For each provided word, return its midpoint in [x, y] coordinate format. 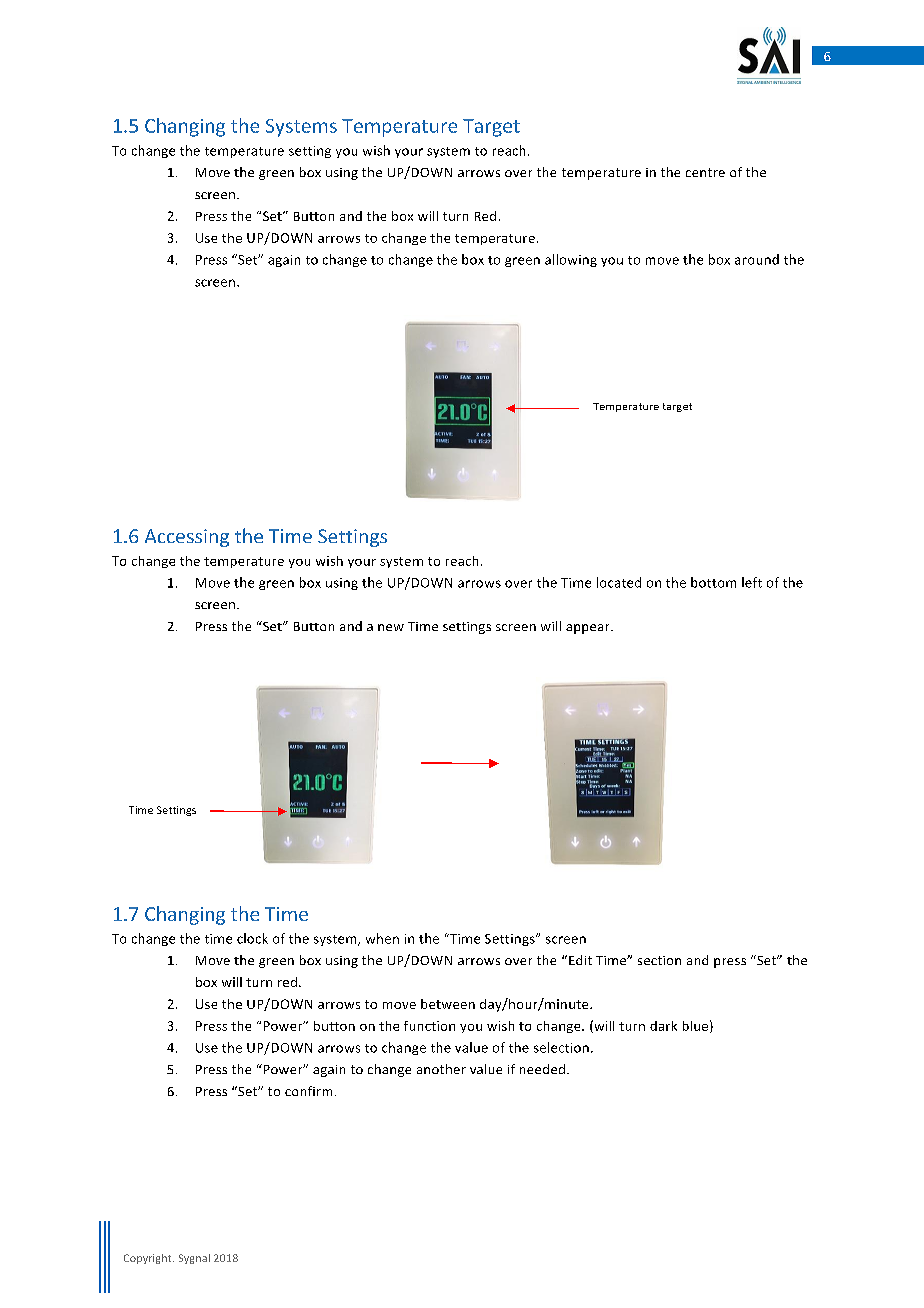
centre [705, 172]
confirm [308, 1091]
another [441, 1069]
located [619, 582]
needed [544, 1069]
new [391, 627]
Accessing [187, 538]
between [448, 1004]
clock [252, 938]
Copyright [149, 1259]
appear [589, 629]
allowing [571, 260]
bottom [713, 582]
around [757, 259]
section [659, 960]
